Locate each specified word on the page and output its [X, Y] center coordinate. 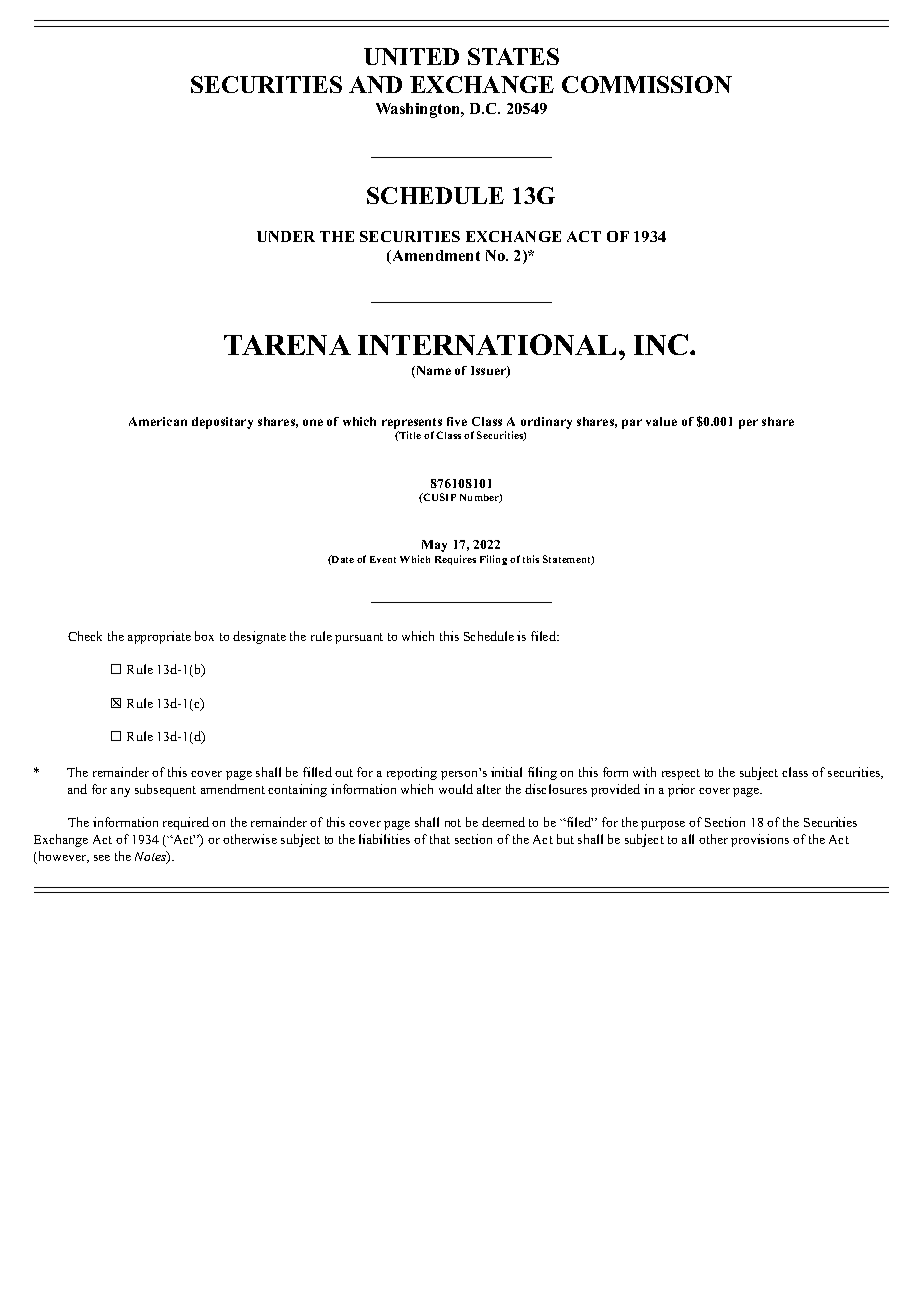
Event [383, 559]
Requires [455, 560]
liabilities [384, 839]
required [186, 823]
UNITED [411, 56]
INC [662, 344]
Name [432, 372]
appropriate [159, 637]
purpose [663, 825]
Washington [419, 110]
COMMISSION [647, 84]
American [158, 421]
